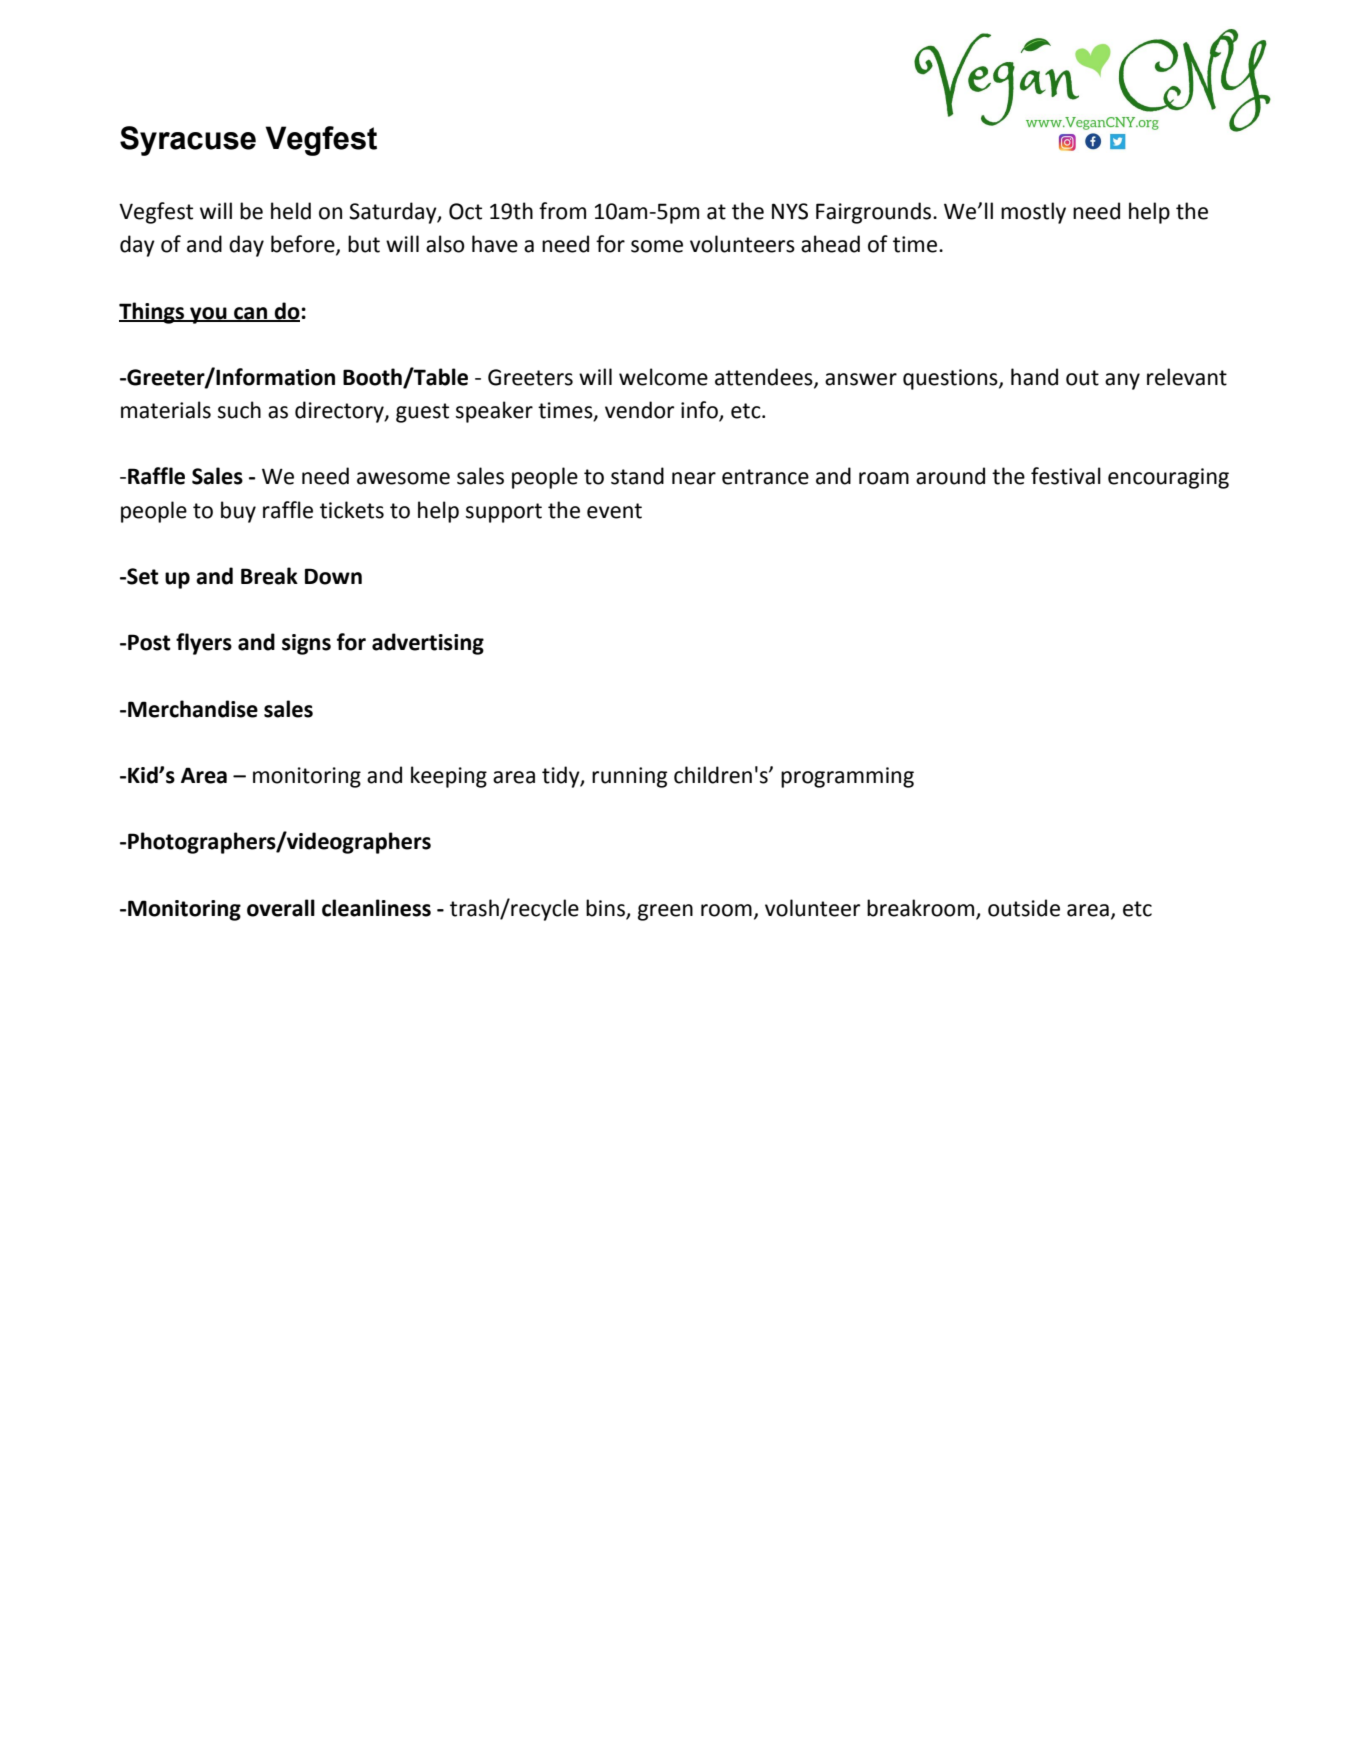 Image resolution: width=1354 pixels, height=1752 pixels. Describe the element at coordinates (238, 512) in the document. I see `buy` at that location.
